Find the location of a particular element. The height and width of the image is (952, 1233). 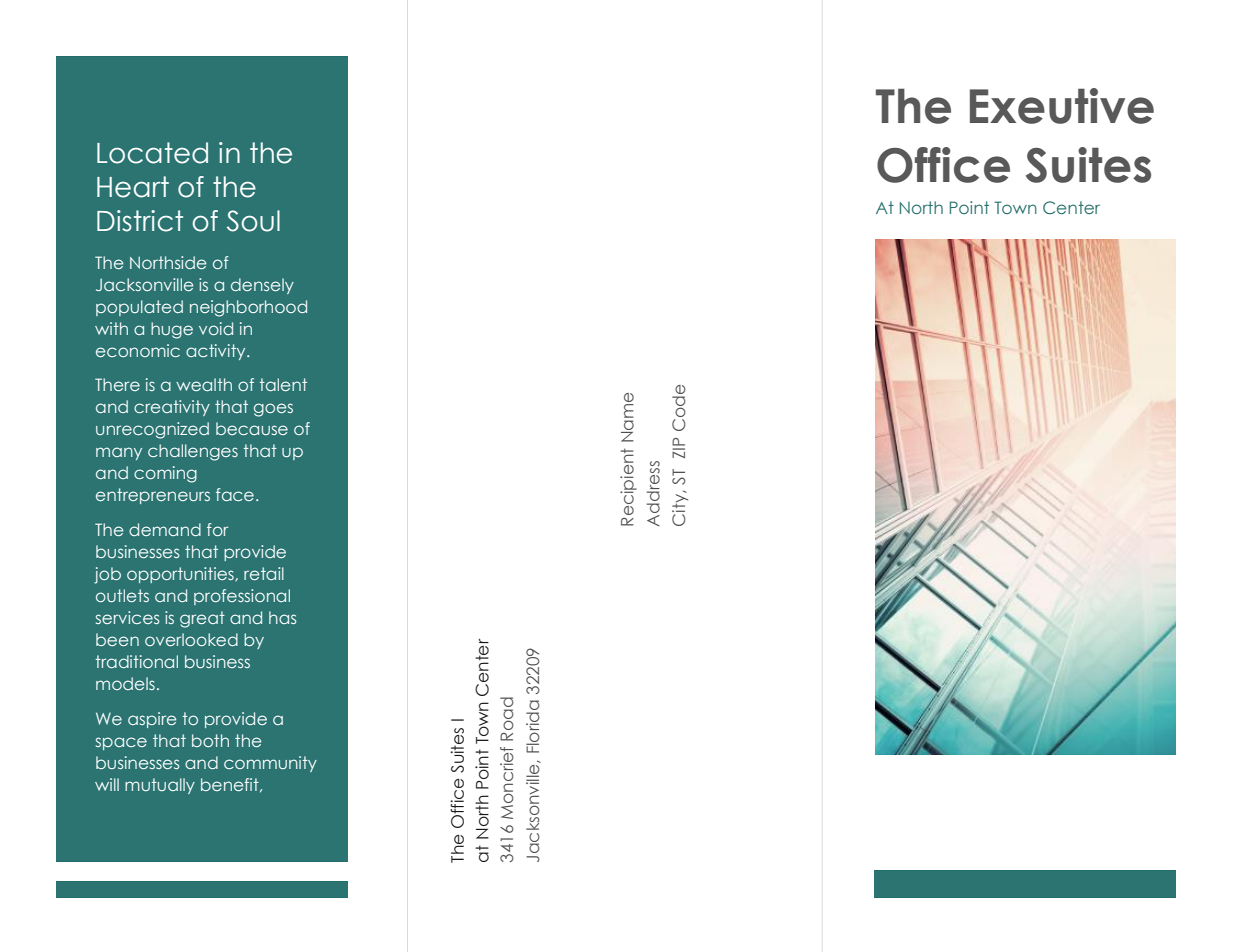

because is located at coordinates (252, 428).
